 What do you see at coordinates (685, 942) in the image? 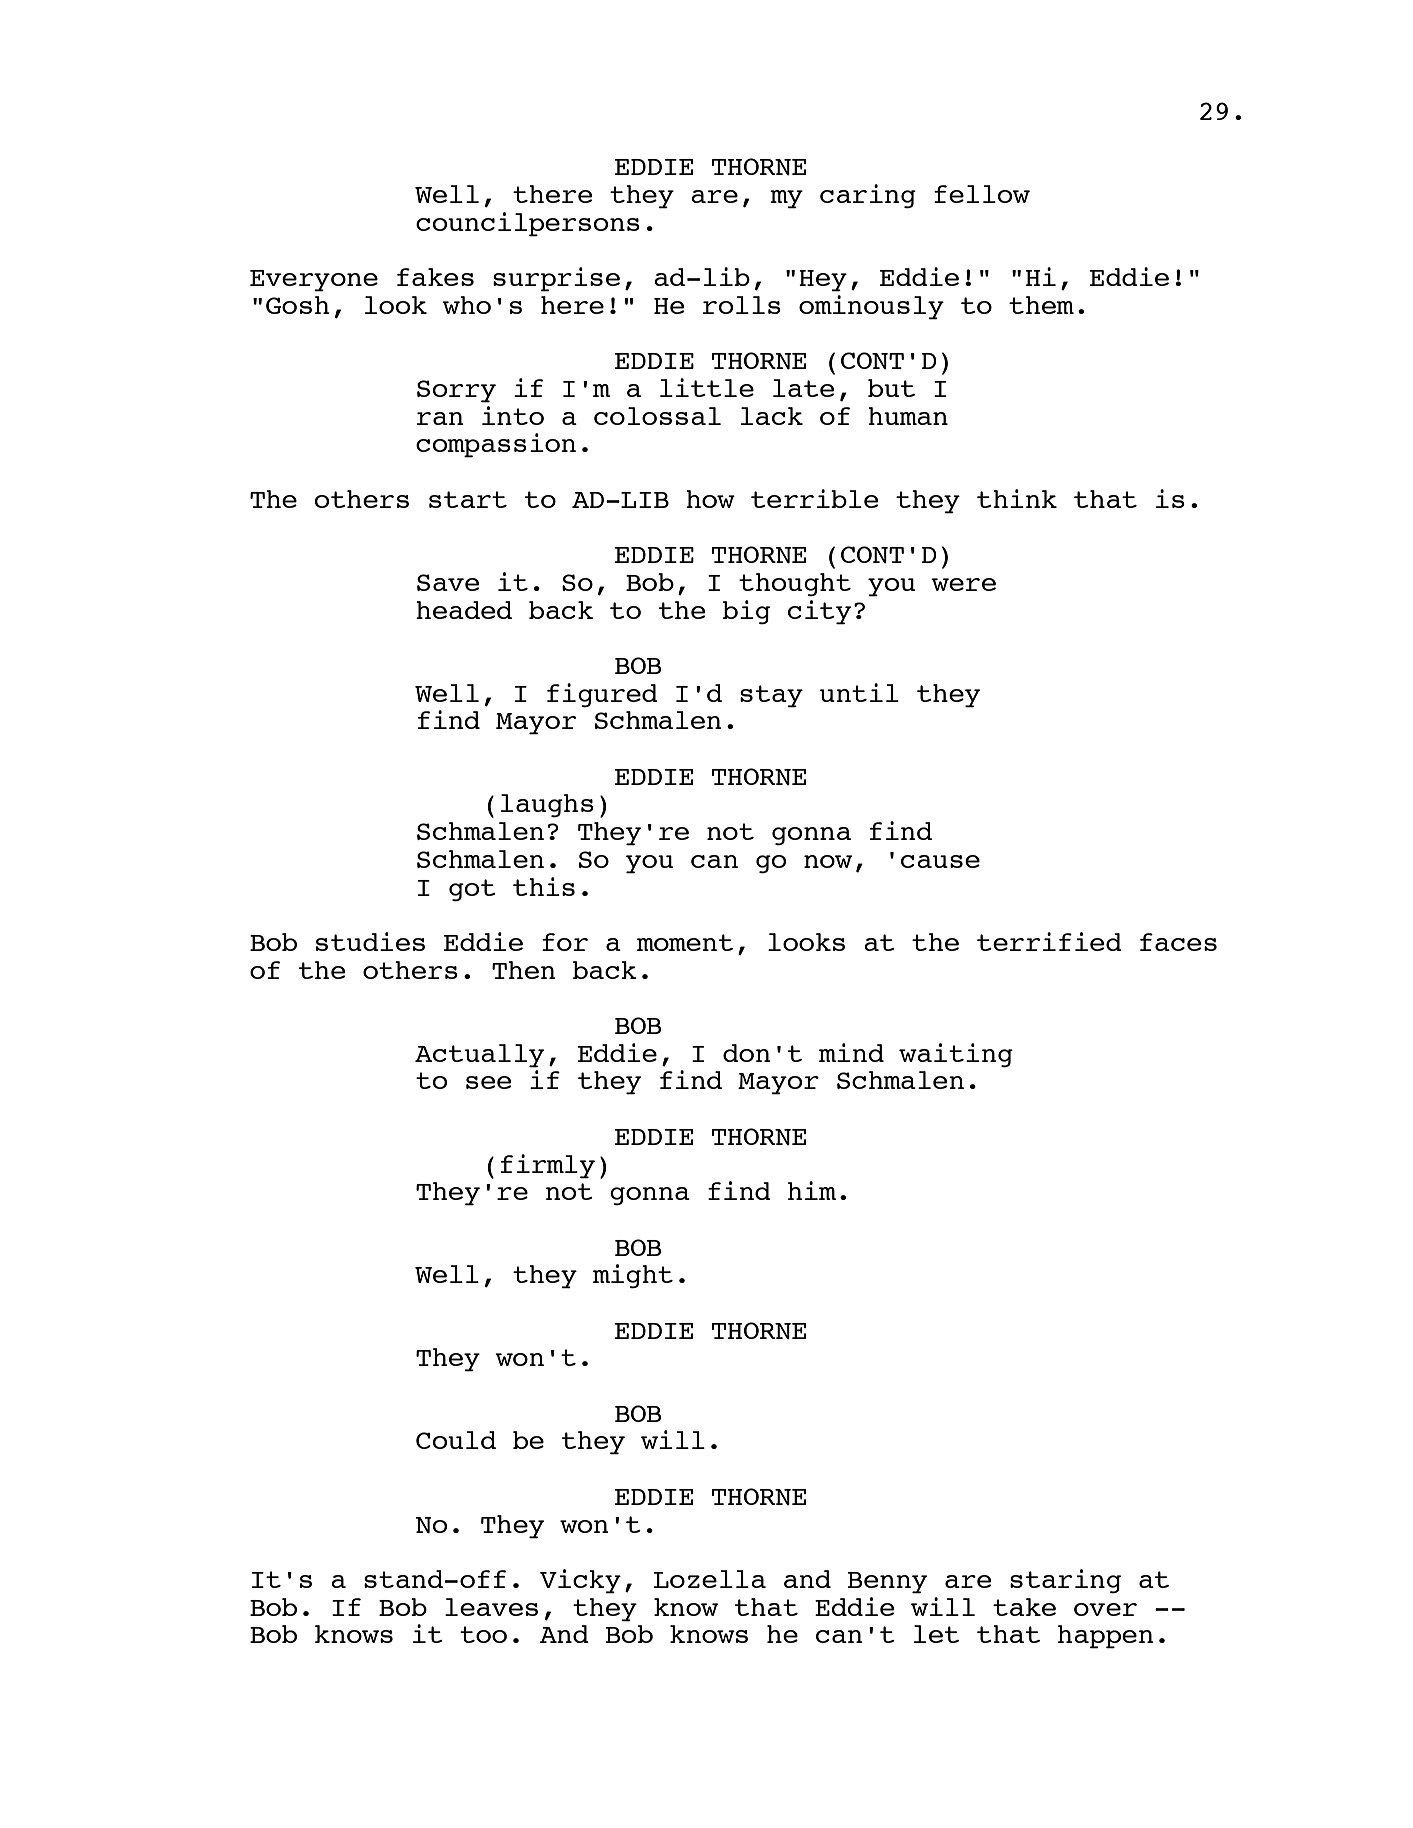
I see `moment` at bounding box center [685, 942].
